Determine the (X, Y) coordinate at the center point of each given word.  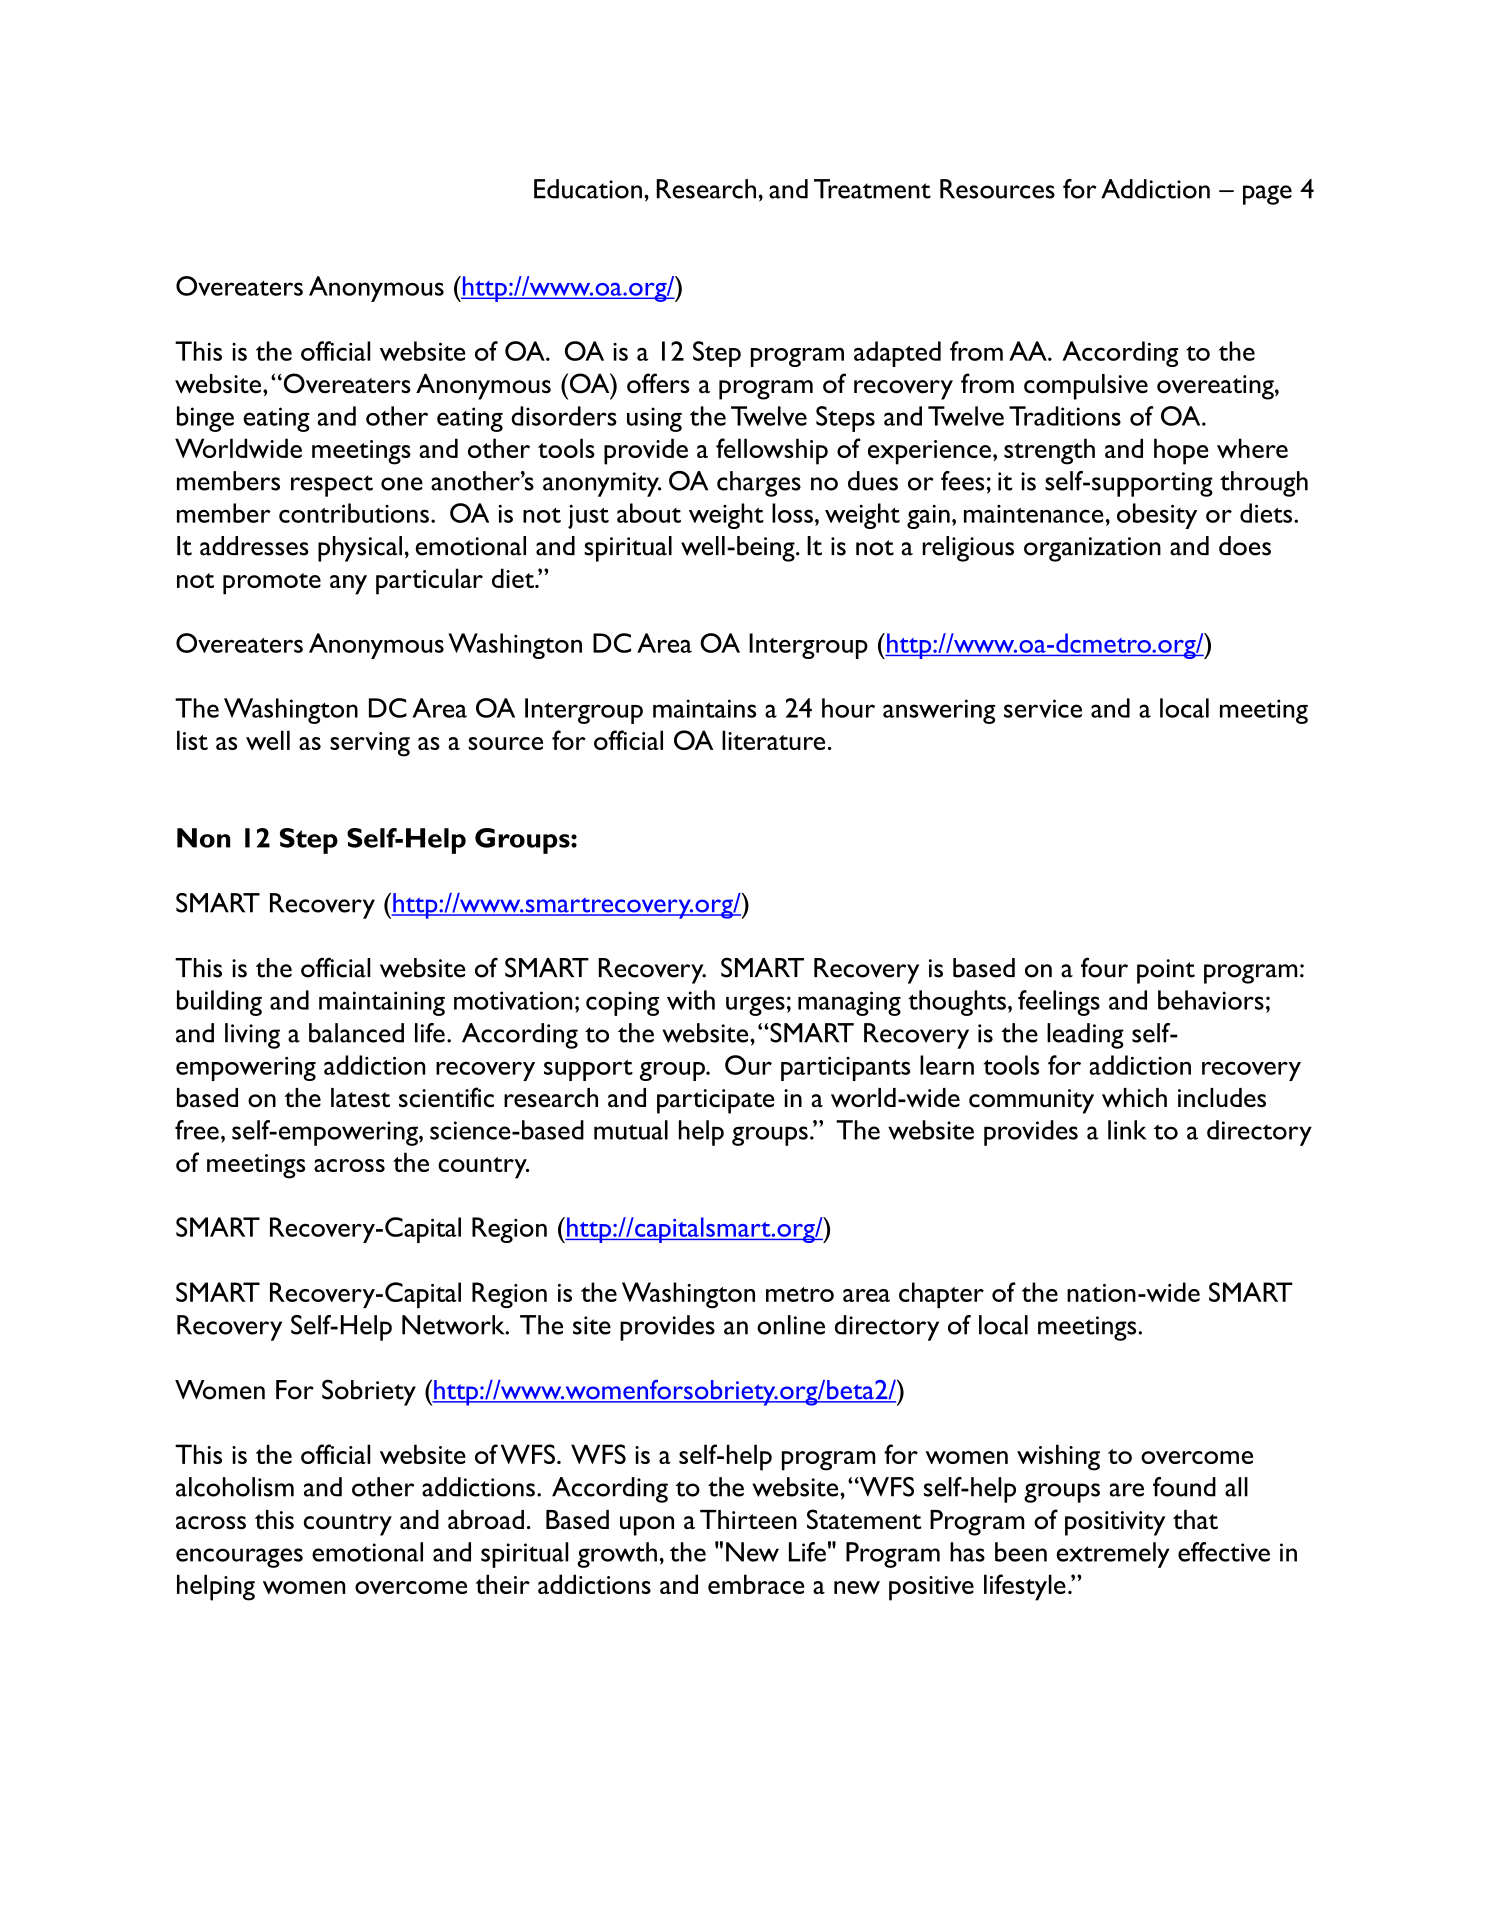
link (1127, 1130)
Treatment (872, 189)
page (1267, 195)
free (197, 1130)
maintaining (382, 1003)
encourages (239, 1558)
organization (1092, 549)
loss (792, 513)
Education (588, 189)
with (691, 1000)
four (1104, 967)
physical (360, 549)
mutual (631, 1130)
